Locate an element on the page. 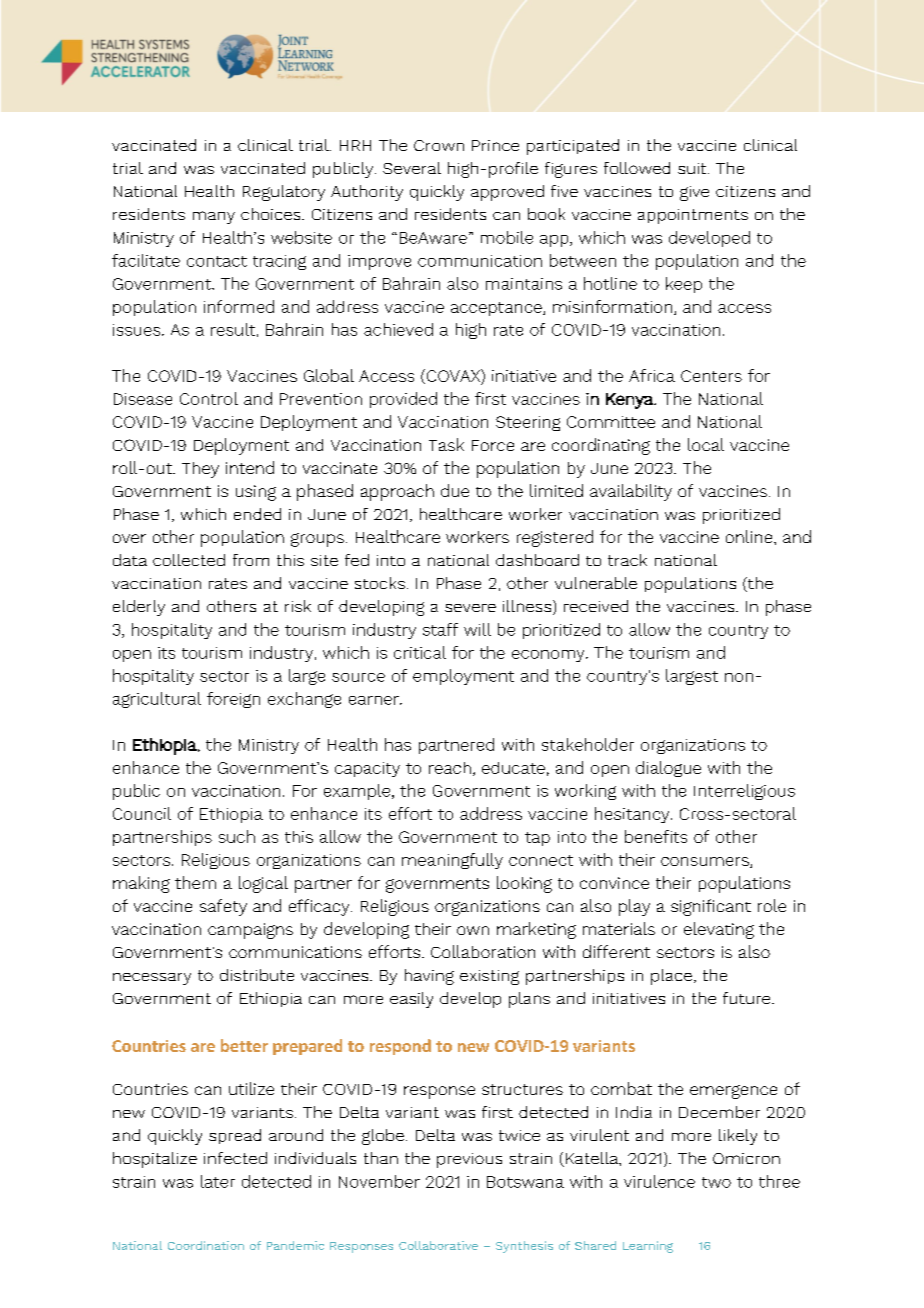 The width and height of the image is (924, 1308). many is located at coordinates (214, 217).
